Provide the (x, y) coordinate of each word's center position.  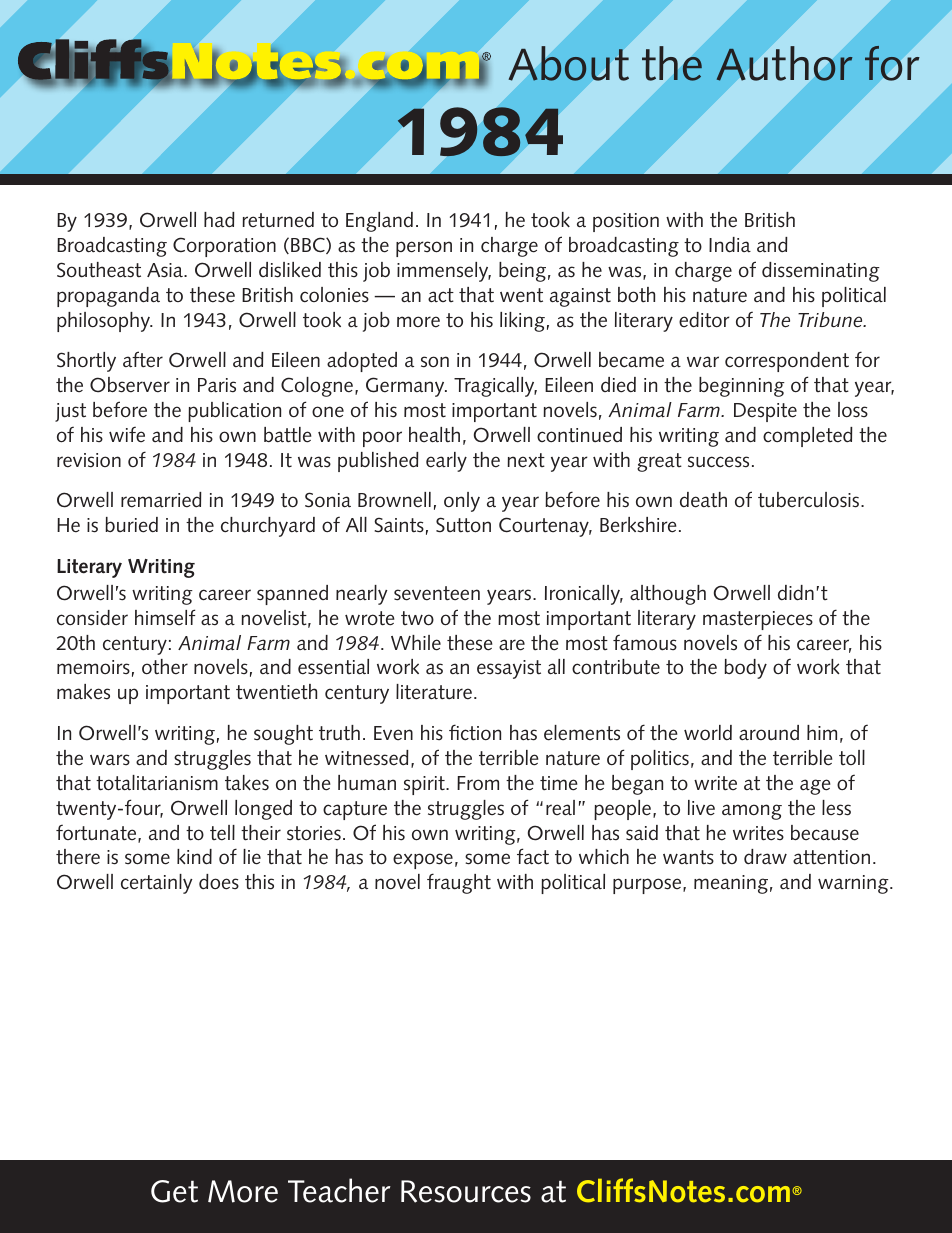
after (143, 359)
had (219, 220)
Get (174, 1191)
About (569, 63)
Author (784, 63)
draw (765, 856)
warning (854, 884)
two (417, 618)
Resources (466, 1191)
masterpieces (758, 620)
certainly (157, 884)
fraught (459, 883)
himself (165, 617)
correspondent (787, 362)
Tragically (495, 387)
